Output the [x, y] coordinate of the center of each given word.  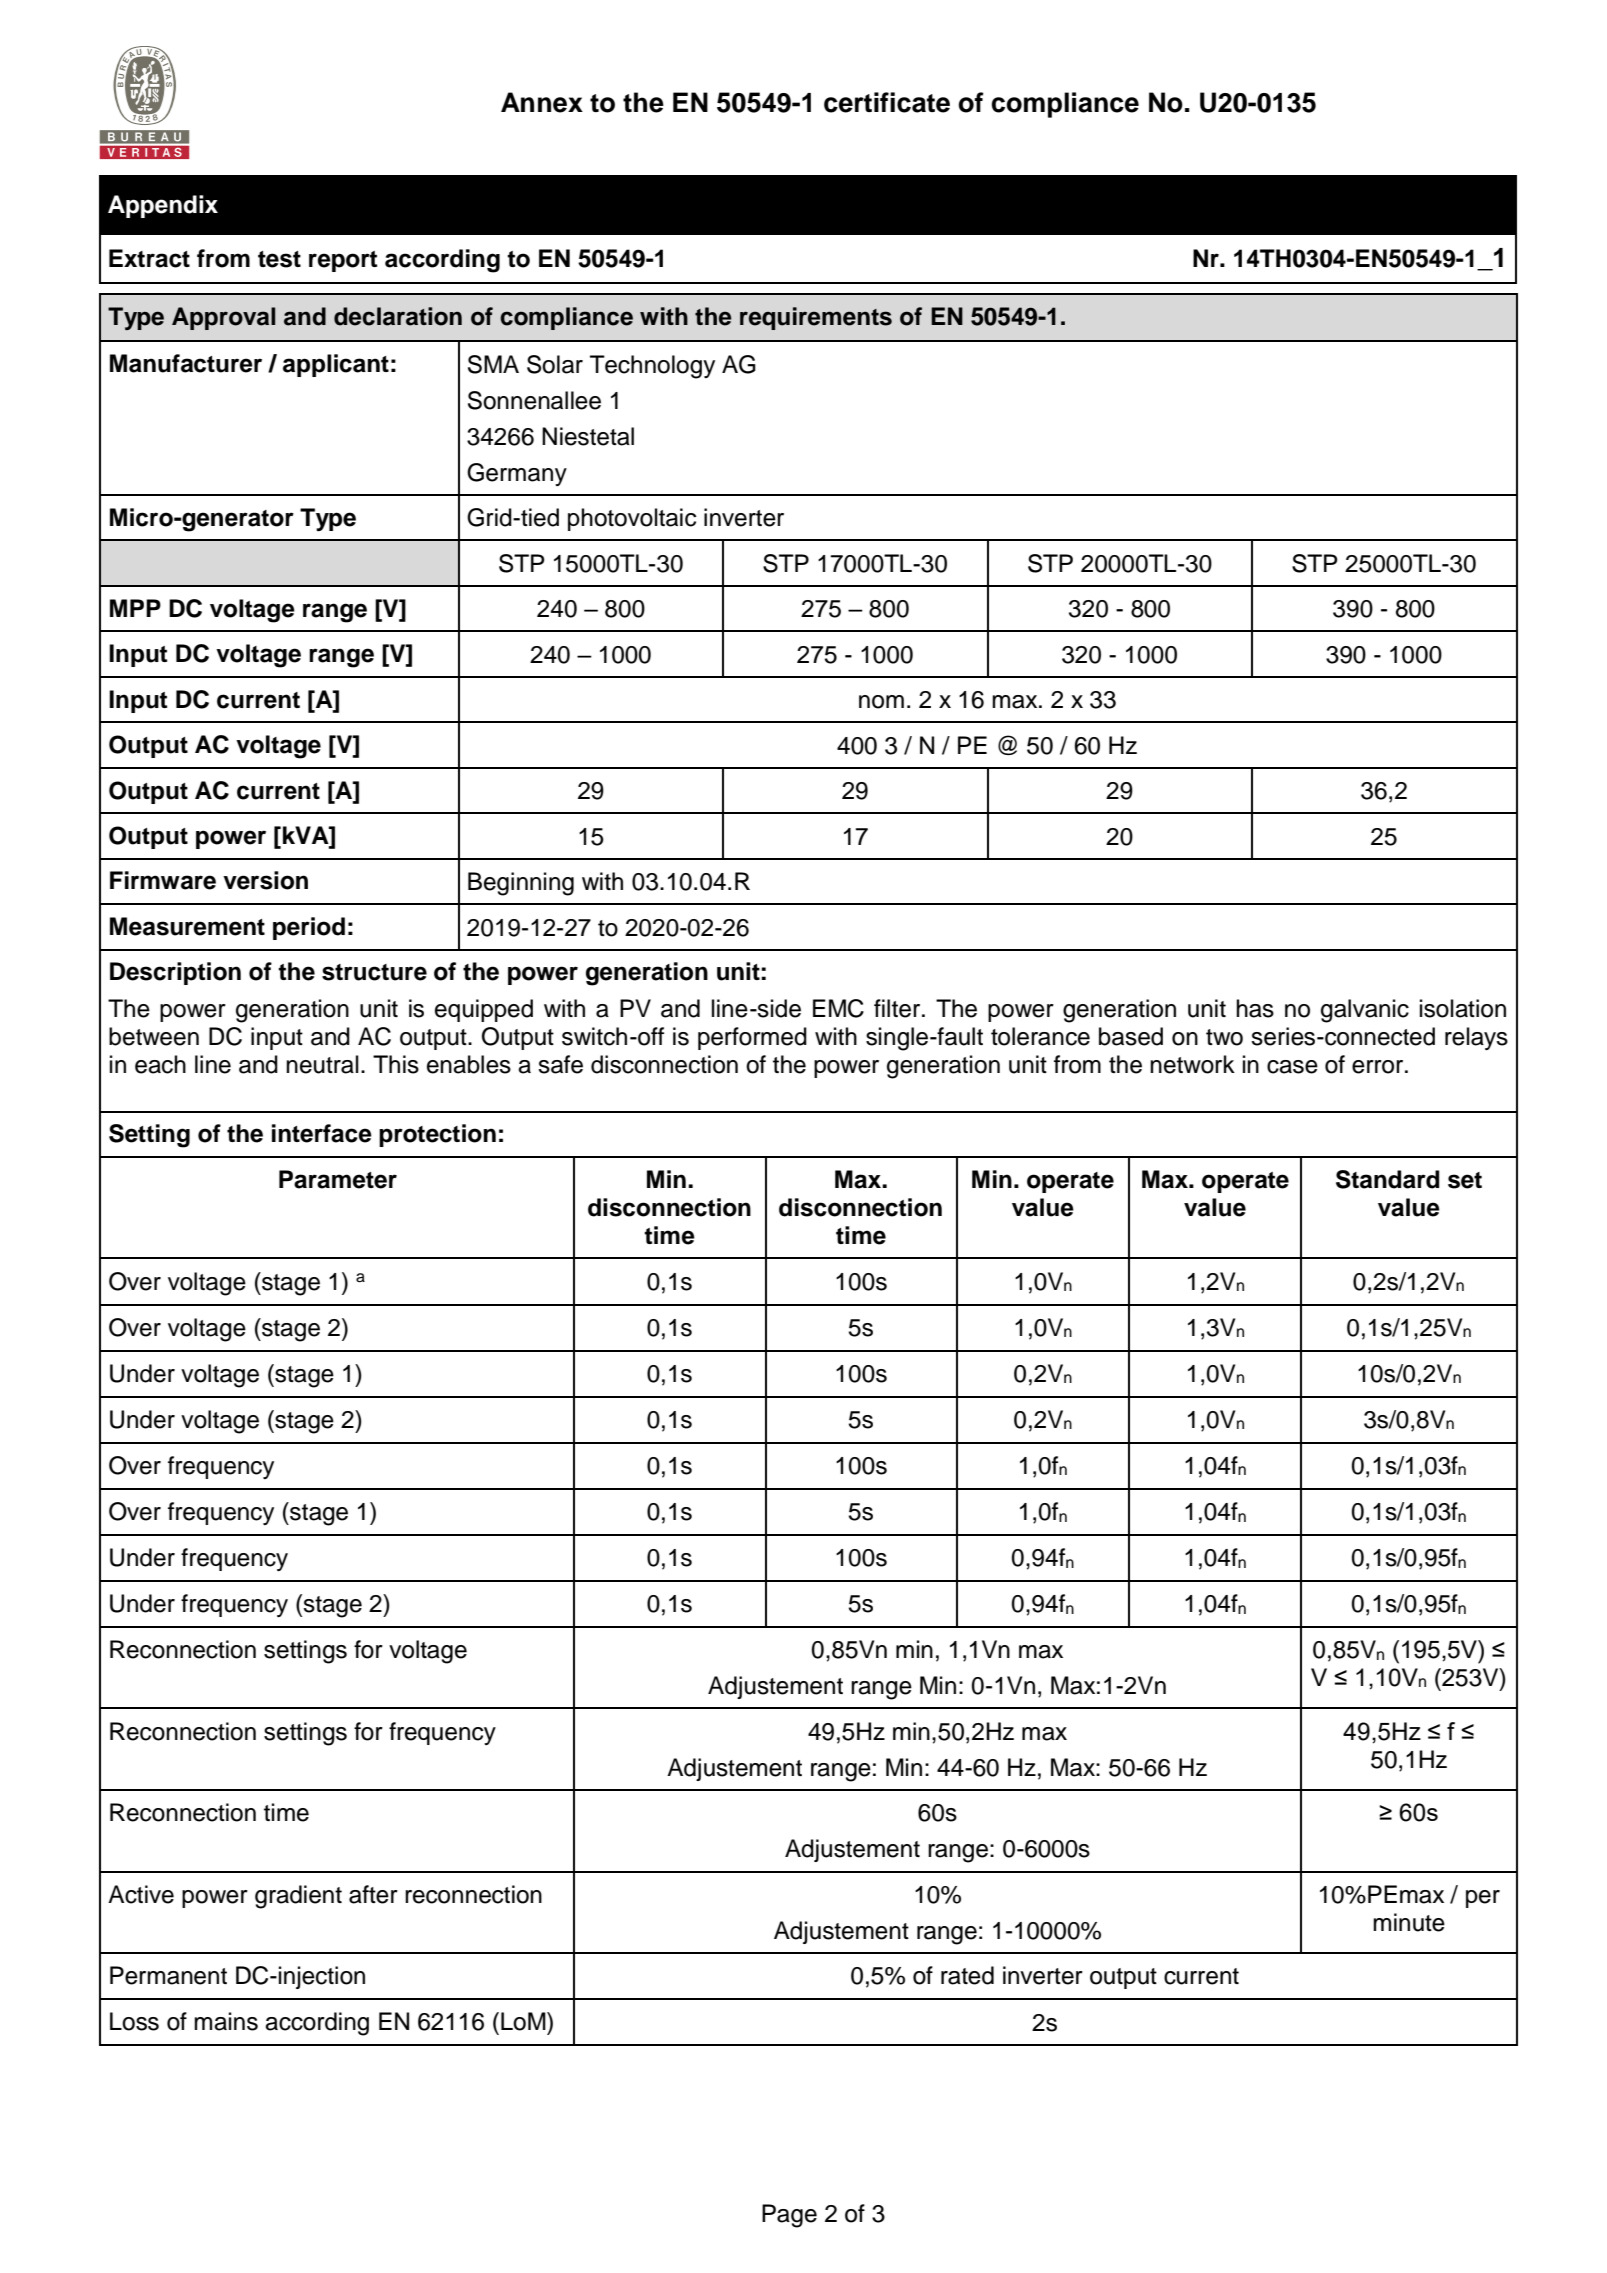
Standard [1387, 1179]
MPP [135, 608]
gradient [298, 1897]
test [279, 259]
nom [881, 702]
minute [1409, 1922]
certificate [887, 102]
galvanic [1365, 1011]
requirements [816, 318]
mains [226, 2021]
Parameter [338, 1179]
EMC [838, 1008]
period [309, 928]
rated [967, 1975]
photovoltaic [632, 519]
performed [752, 1038]
